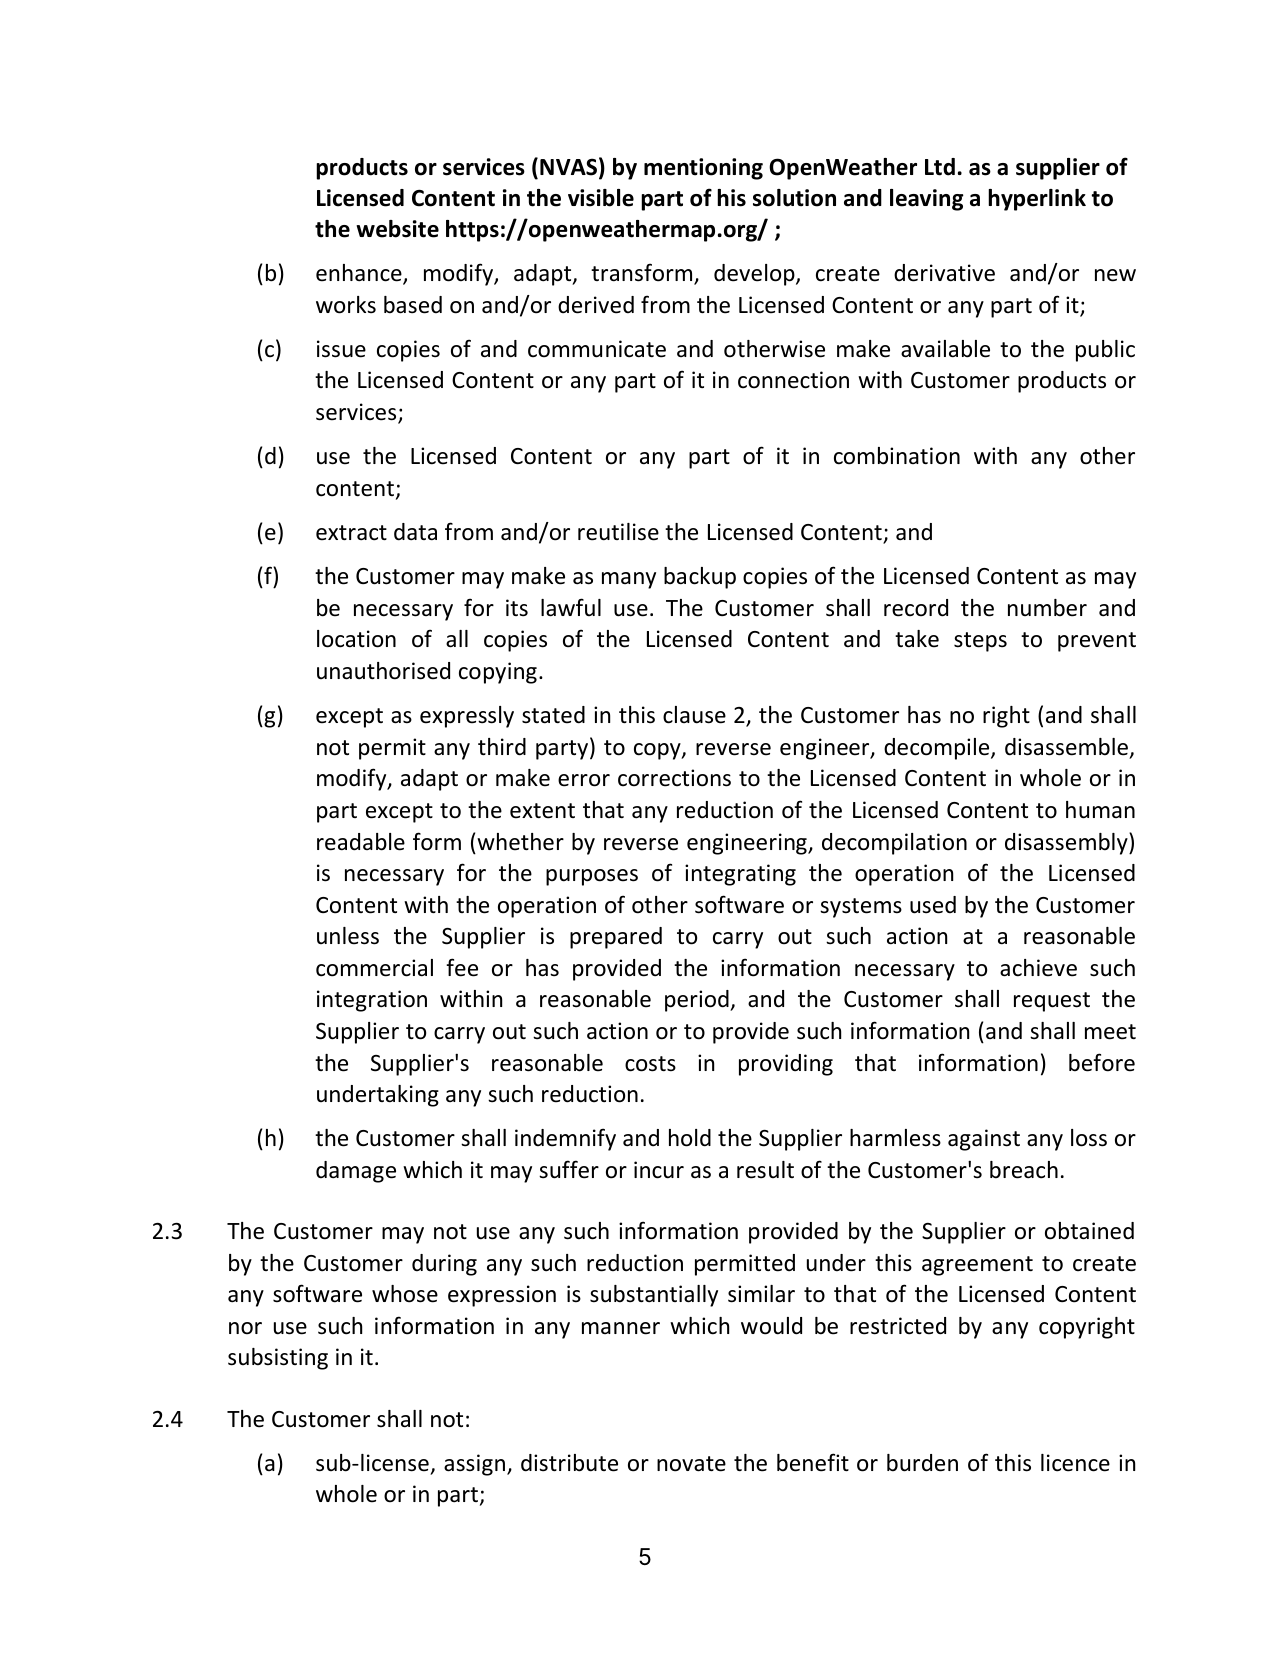  Describe the element at coordinates (1075, 1463) in the image. I see `licence` at that location.
